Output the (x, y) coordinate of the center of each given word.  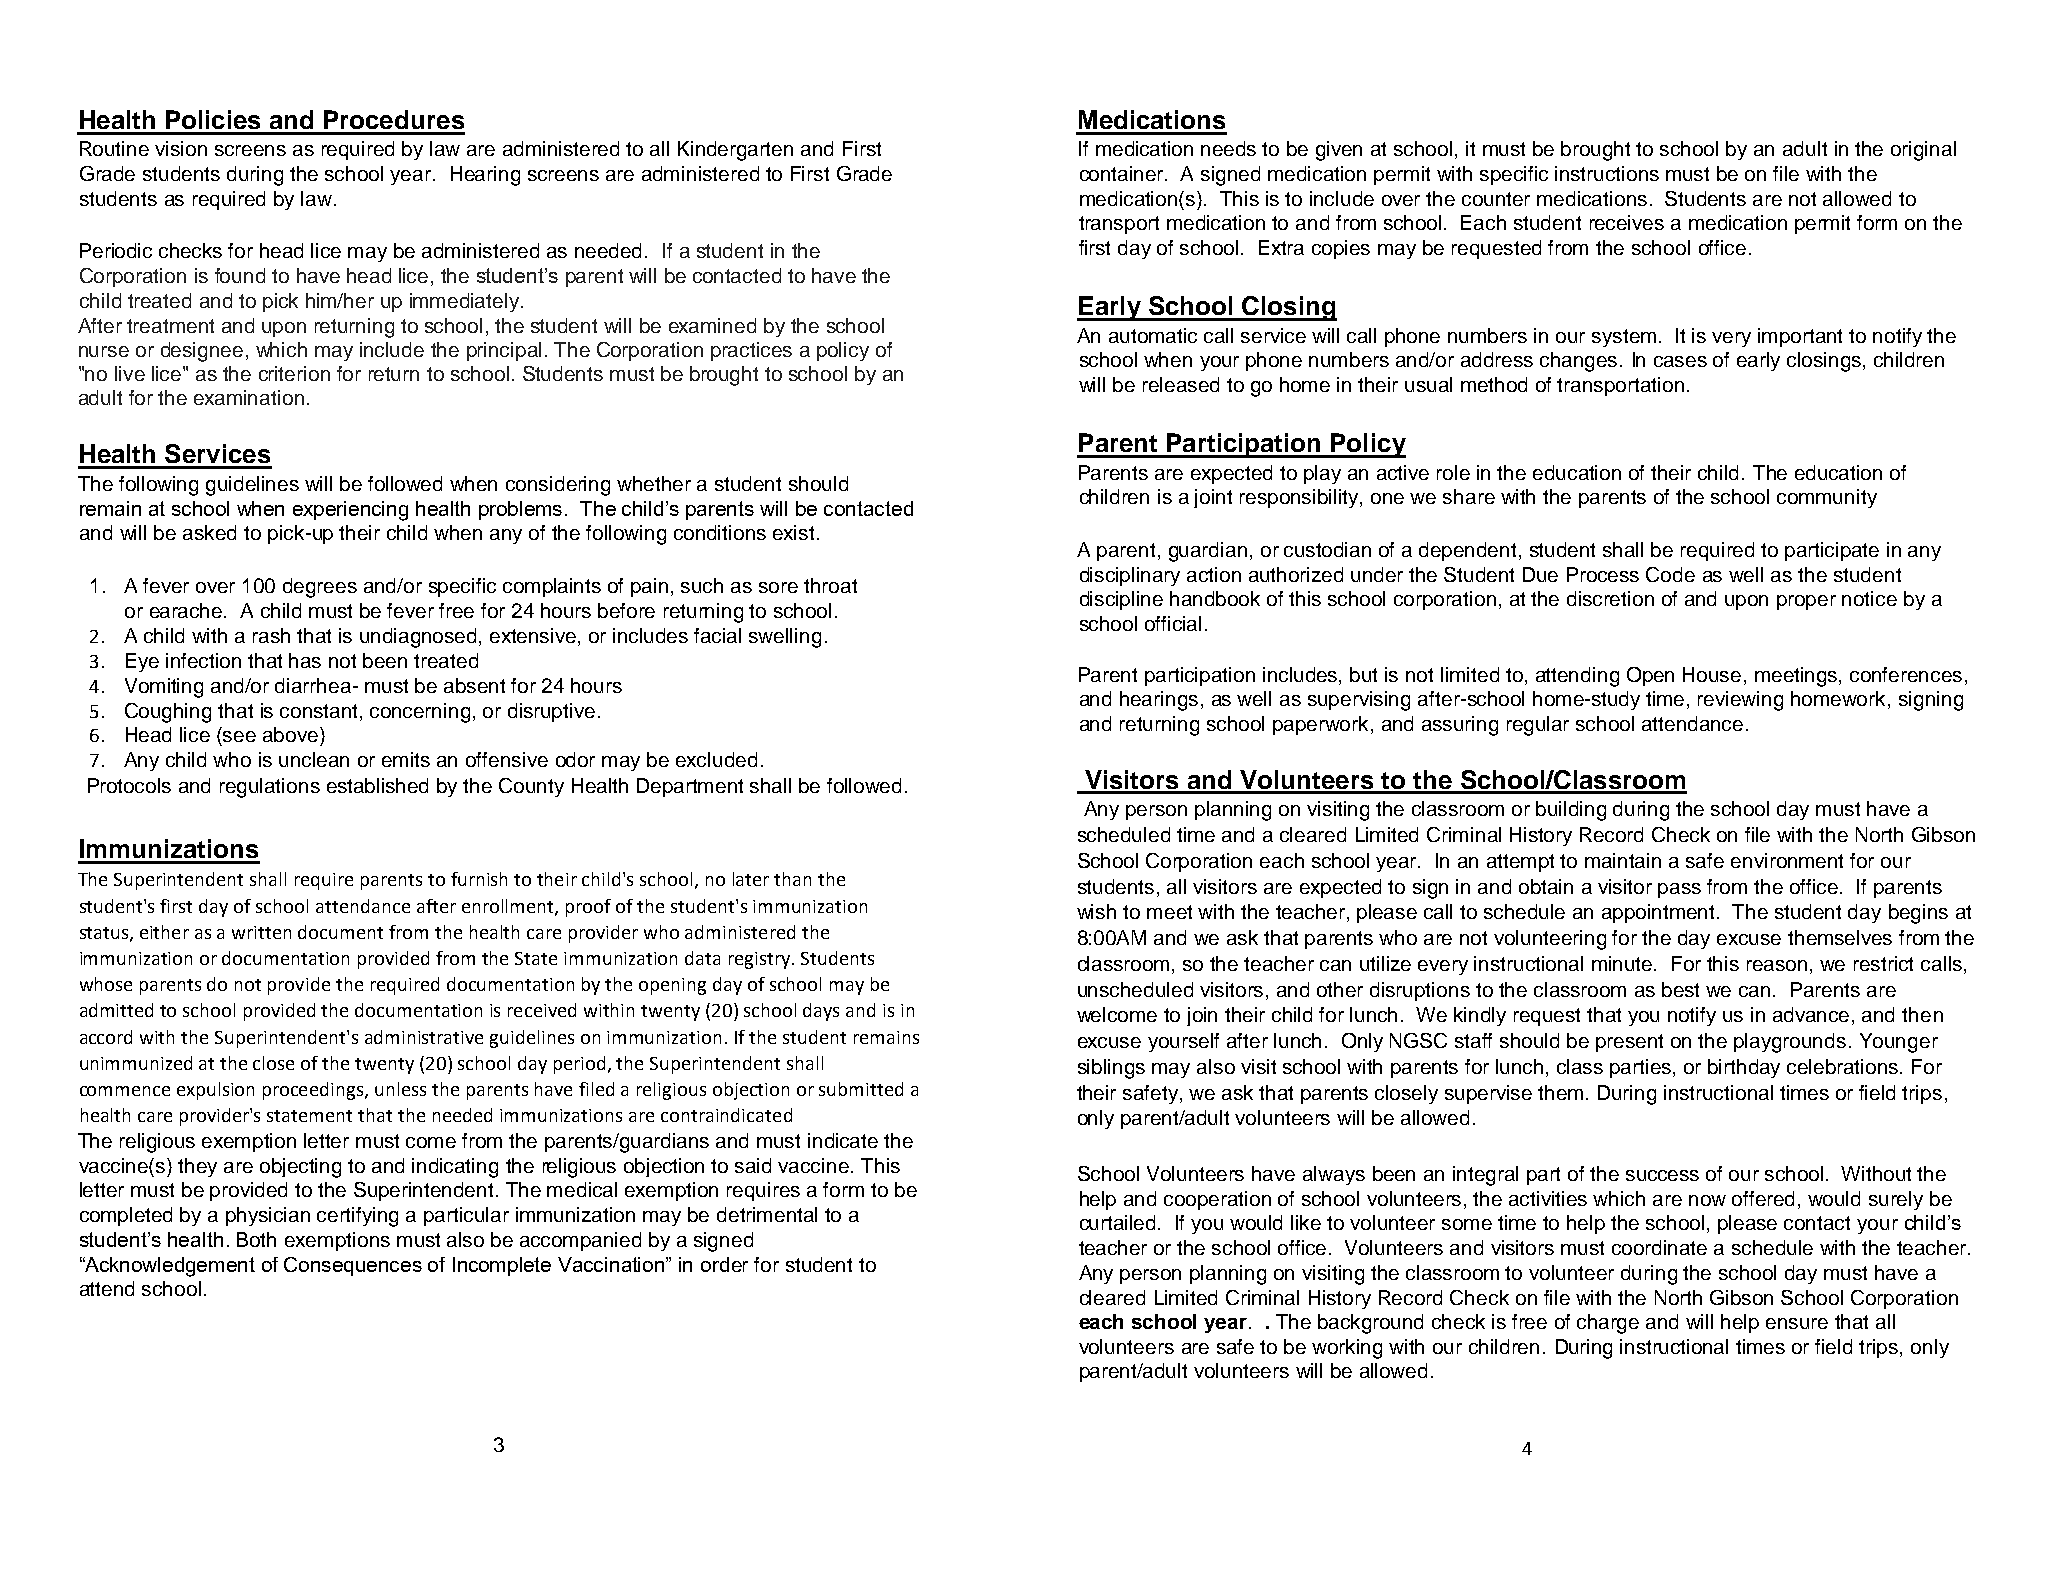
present (1629, 1043)
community (1827, 498)
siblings (1111, 1069)
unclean (314, 759)
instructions (1607, 173)
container (1123, 173)
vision (181, 148)
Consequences (353, 1266)
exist (793, 532)
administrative (424, 1037)
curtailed (1119, 1222)
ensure (1797, 1323)
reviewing (1740, 701)
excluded (716, 759)
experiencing (350, 511)
